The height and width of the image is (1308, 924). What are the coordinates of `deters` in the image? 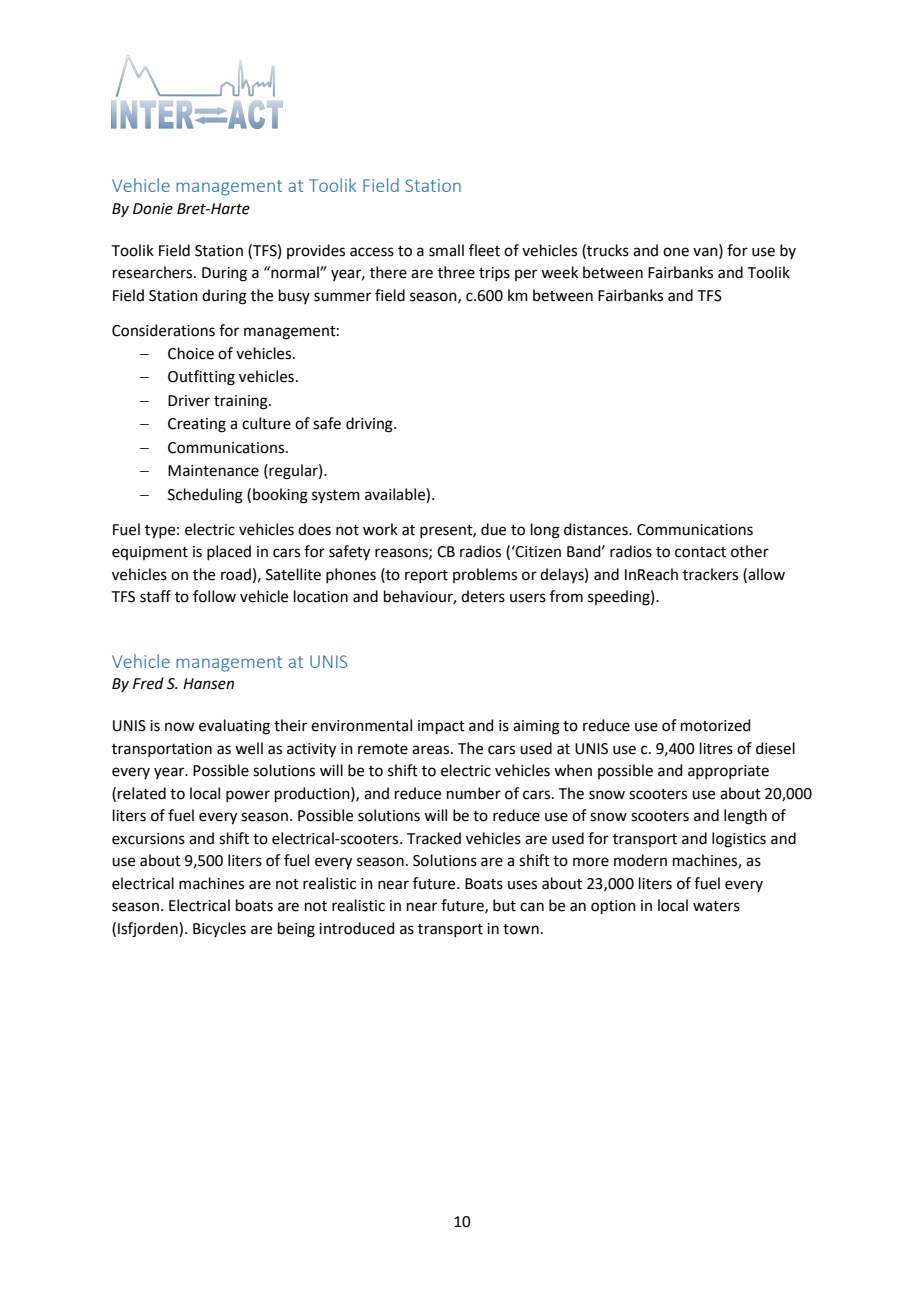 It's located at (483, 596).
